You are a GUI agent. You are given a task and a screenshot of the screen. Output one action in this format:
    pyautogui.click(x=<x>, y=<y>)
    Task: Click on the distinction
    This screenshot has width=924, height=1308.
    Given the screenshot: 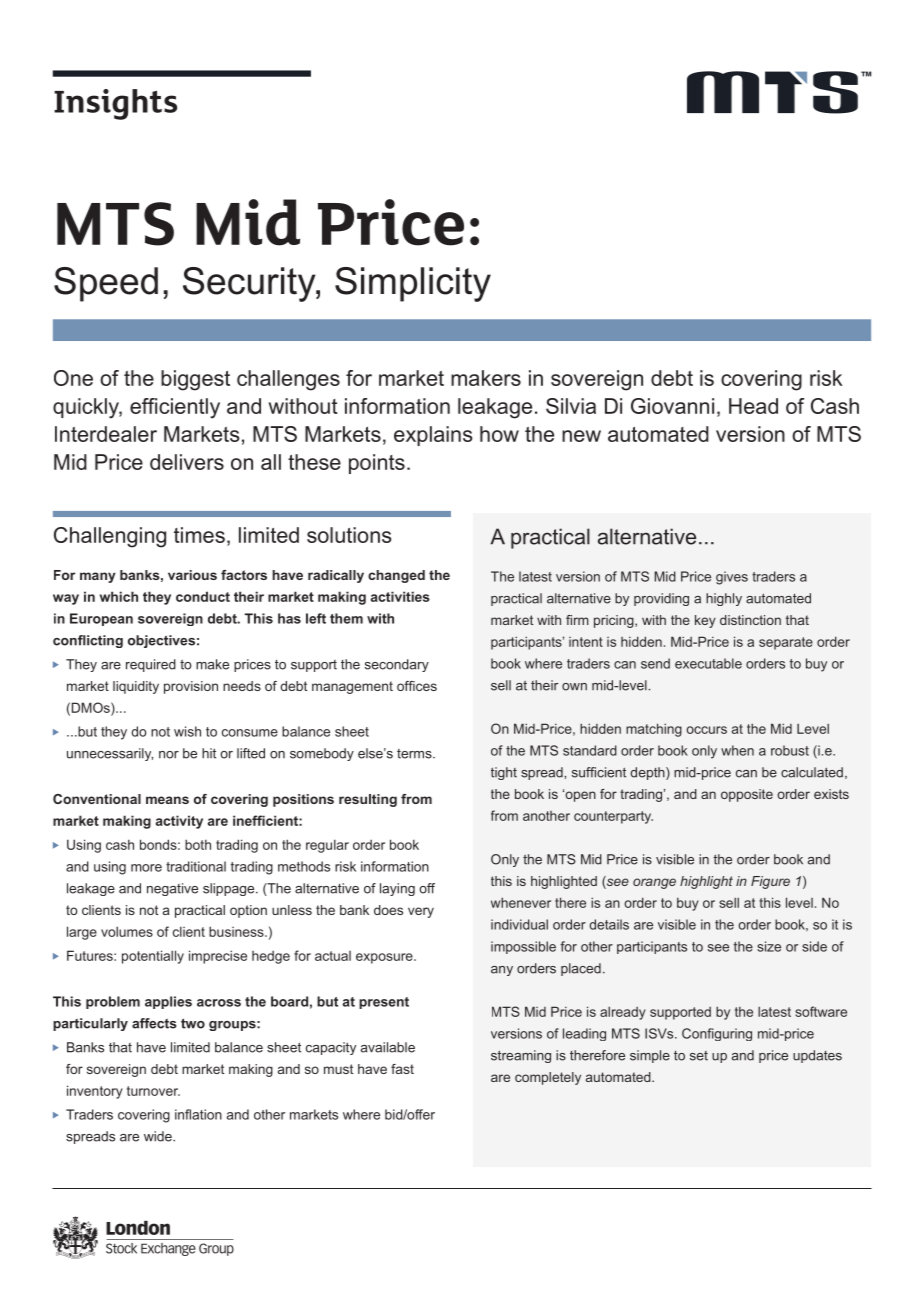 What is the action you would take?
    pyautogui.click(x=750, y=620)
